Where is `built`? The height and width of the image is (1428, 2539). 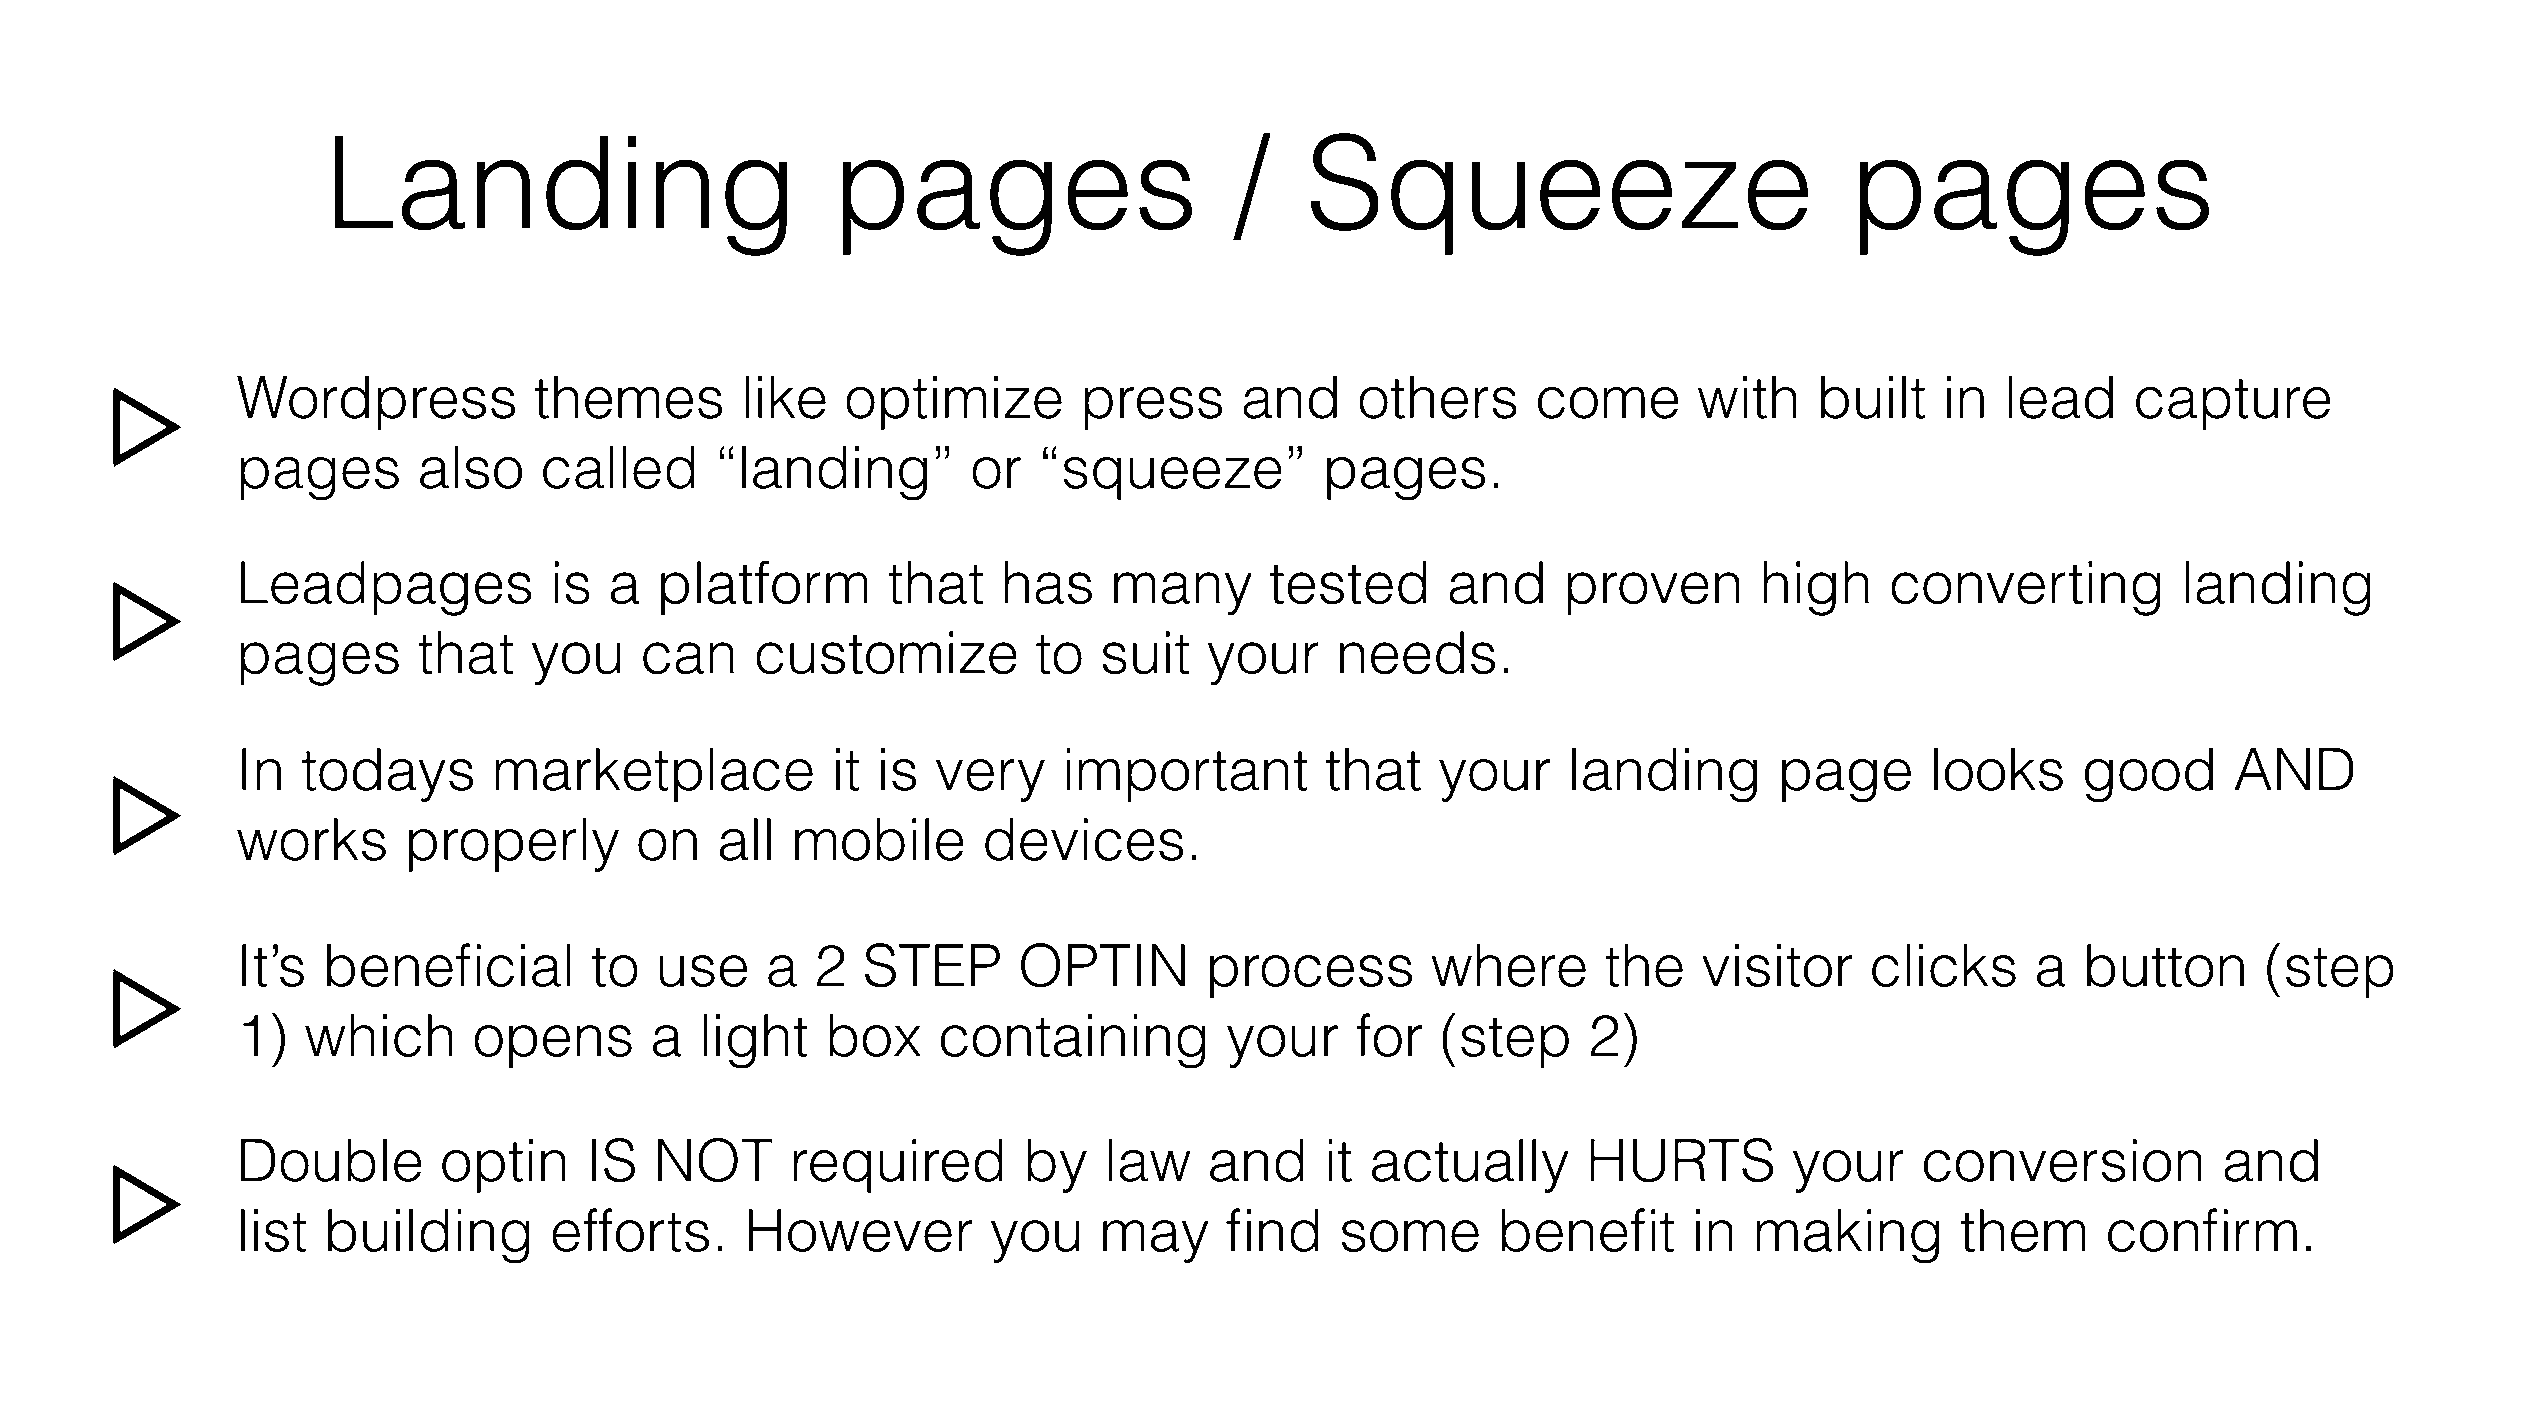
built is located at coordinates (1873, 397).
